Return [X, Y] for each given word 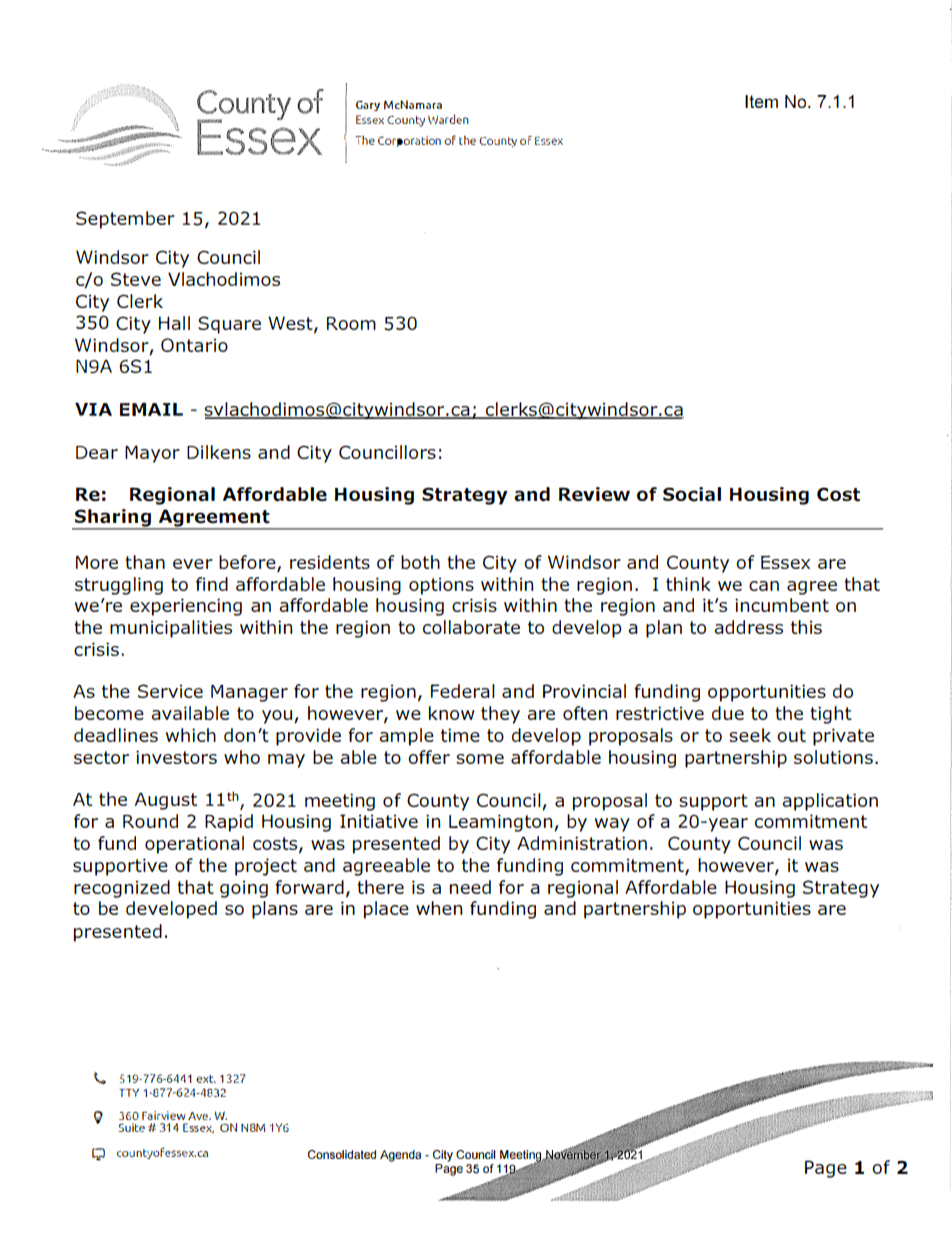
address [749, 627]
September [125, 220]
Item [761, 101]
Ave [199, 1116]
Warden [448, 119]
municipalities [171, 629]
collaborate [471, 627]
